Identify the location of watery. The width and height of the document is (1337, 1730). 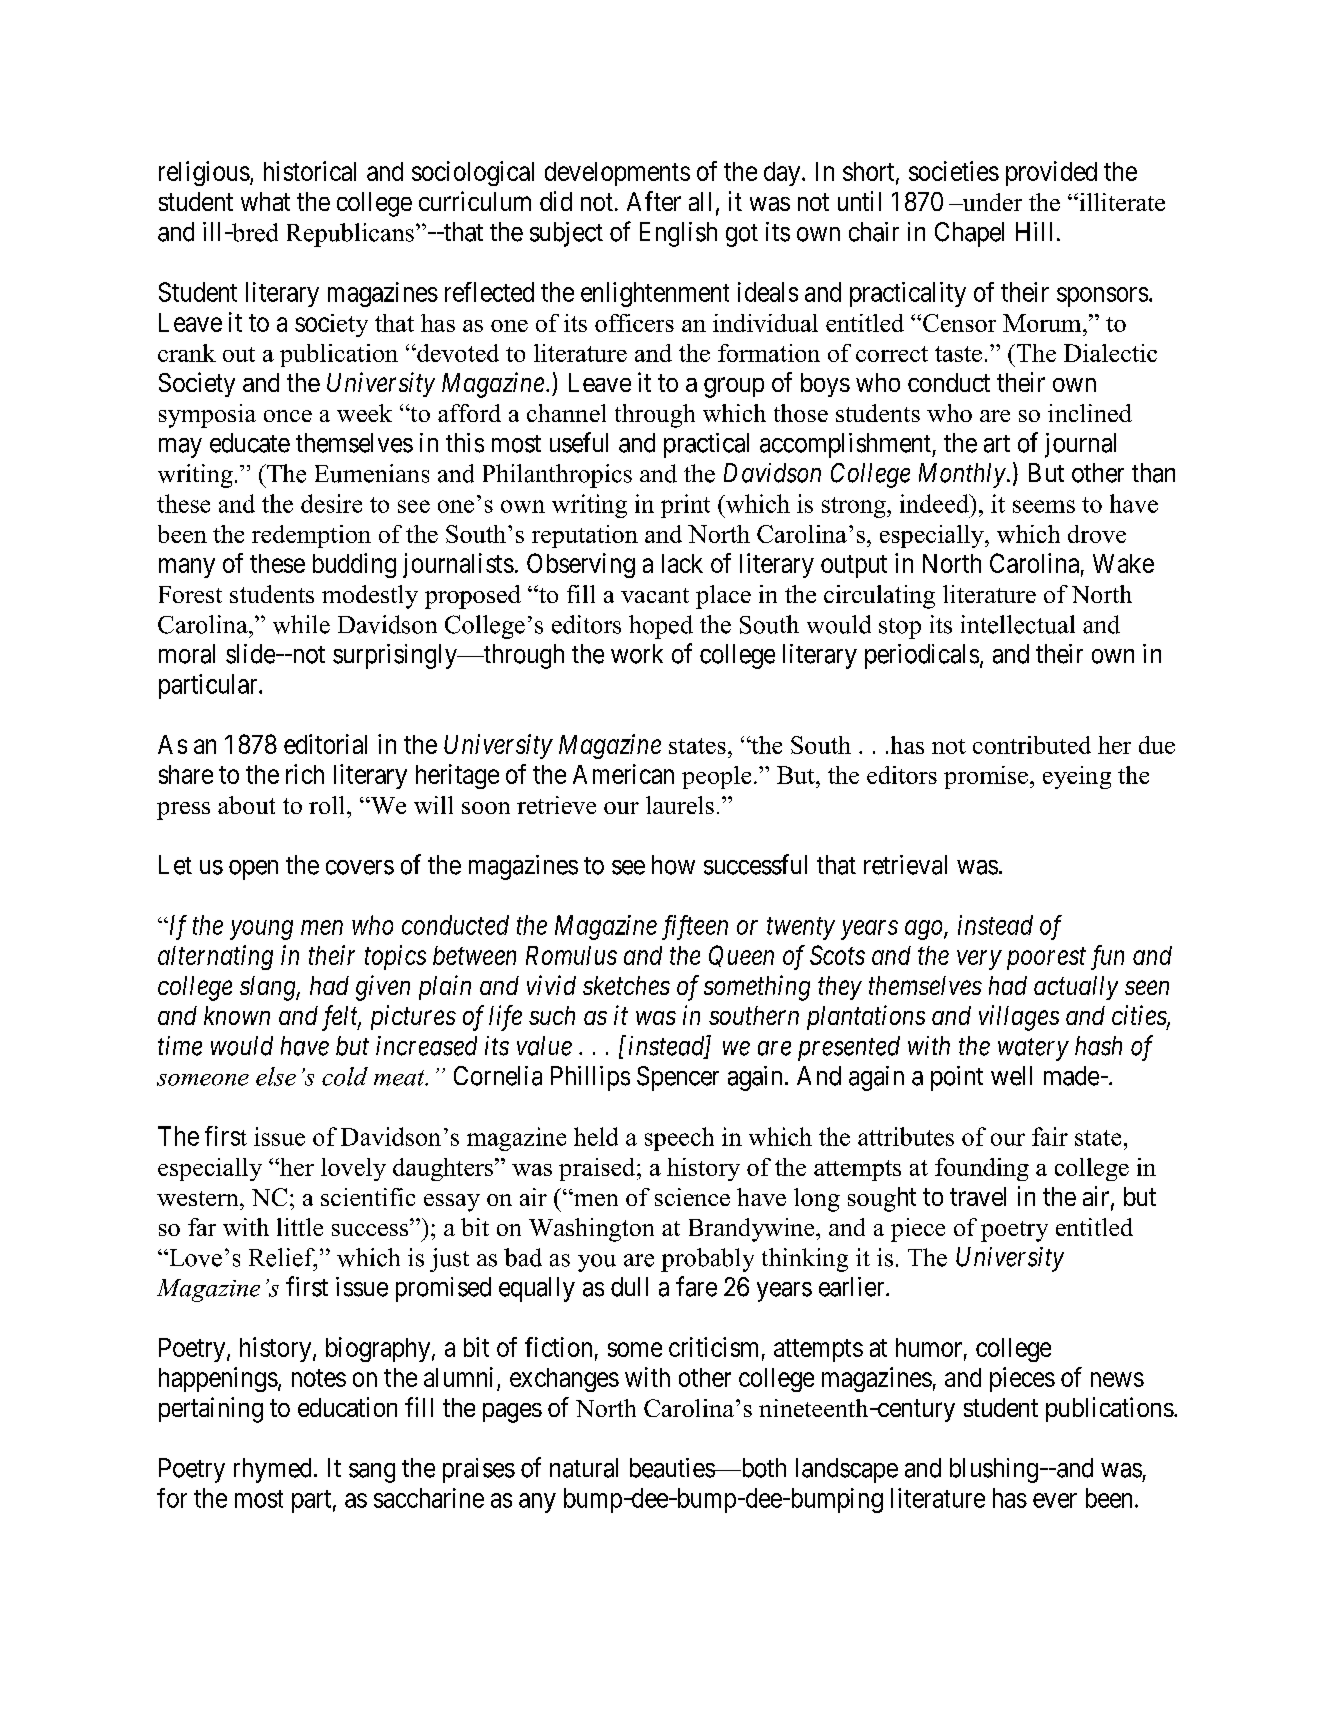
(1033, 1049).
